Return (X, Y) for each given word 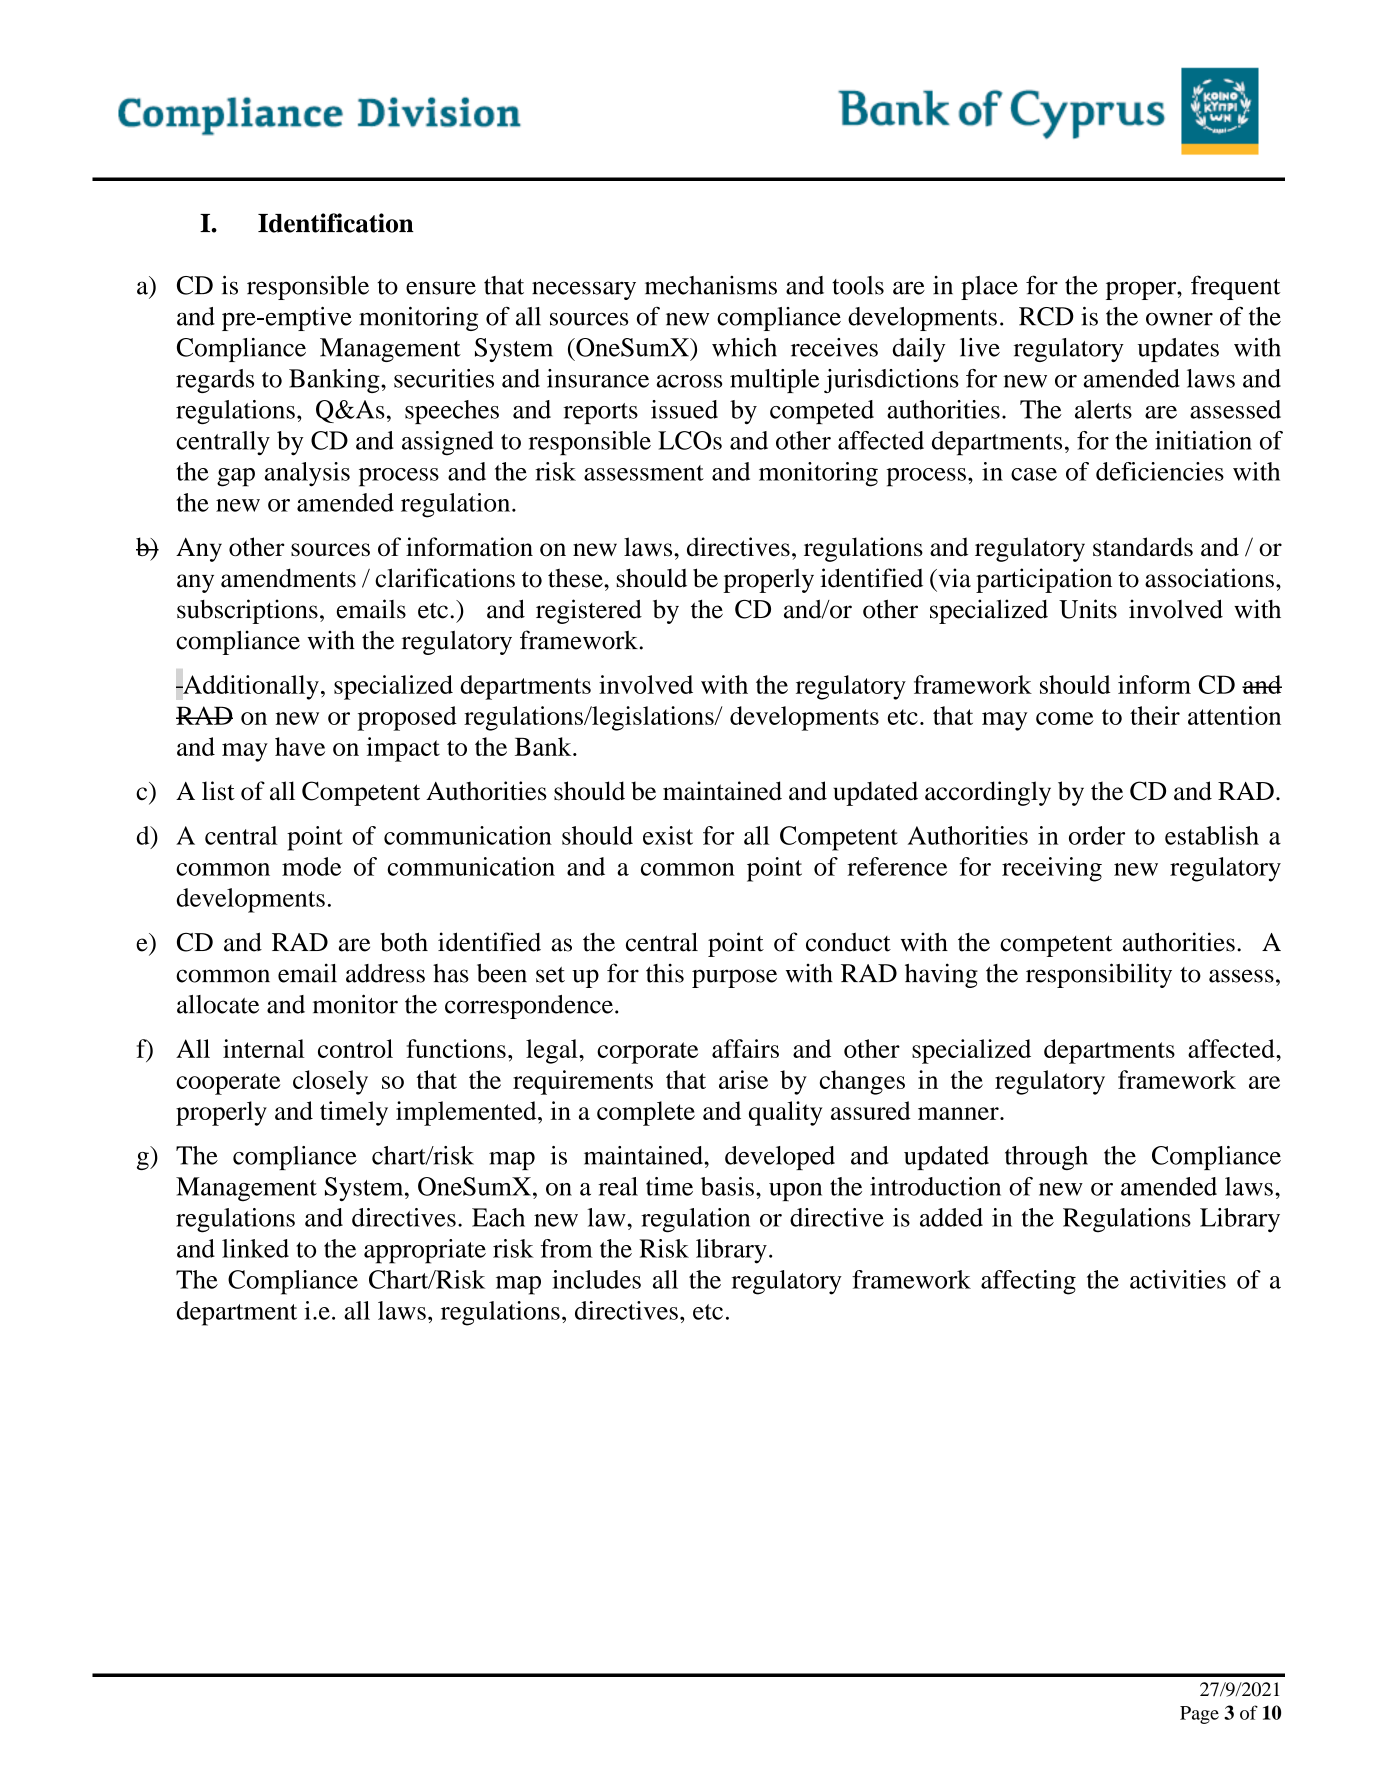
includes (596, 1279)
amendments (288, 578)
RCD (1046, 316)
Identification (336, 223)
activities (1178, 1279)
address (385, 973)
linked (255, 1248)
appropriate (425, 1251)
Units (1088, 609)
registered (589, 611)
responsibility (1099, 975)
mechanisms (711, 285)
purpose (734, 978)
